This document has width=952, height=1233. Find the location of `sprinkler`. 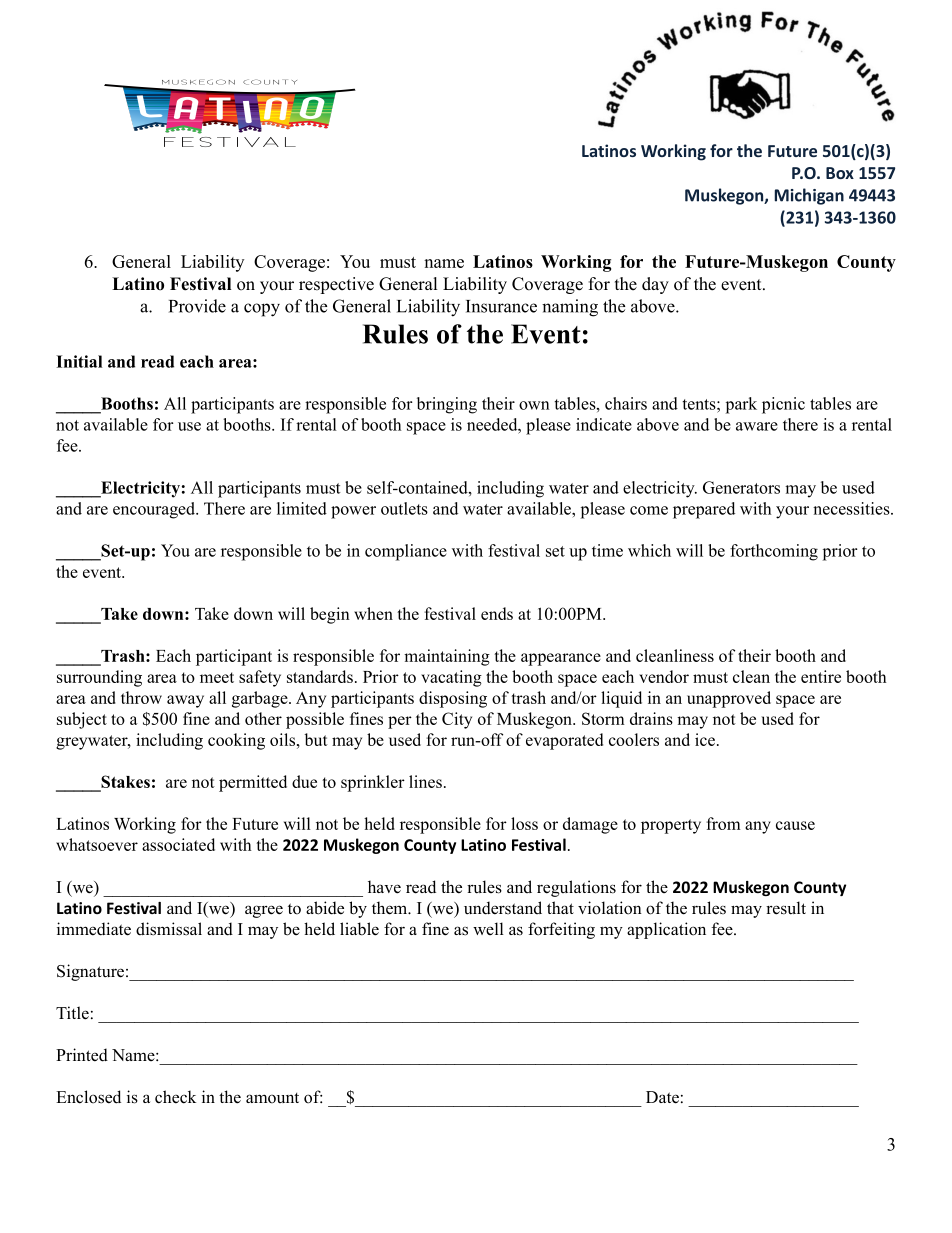

sprinkler is located at coordinates (373, 783).
